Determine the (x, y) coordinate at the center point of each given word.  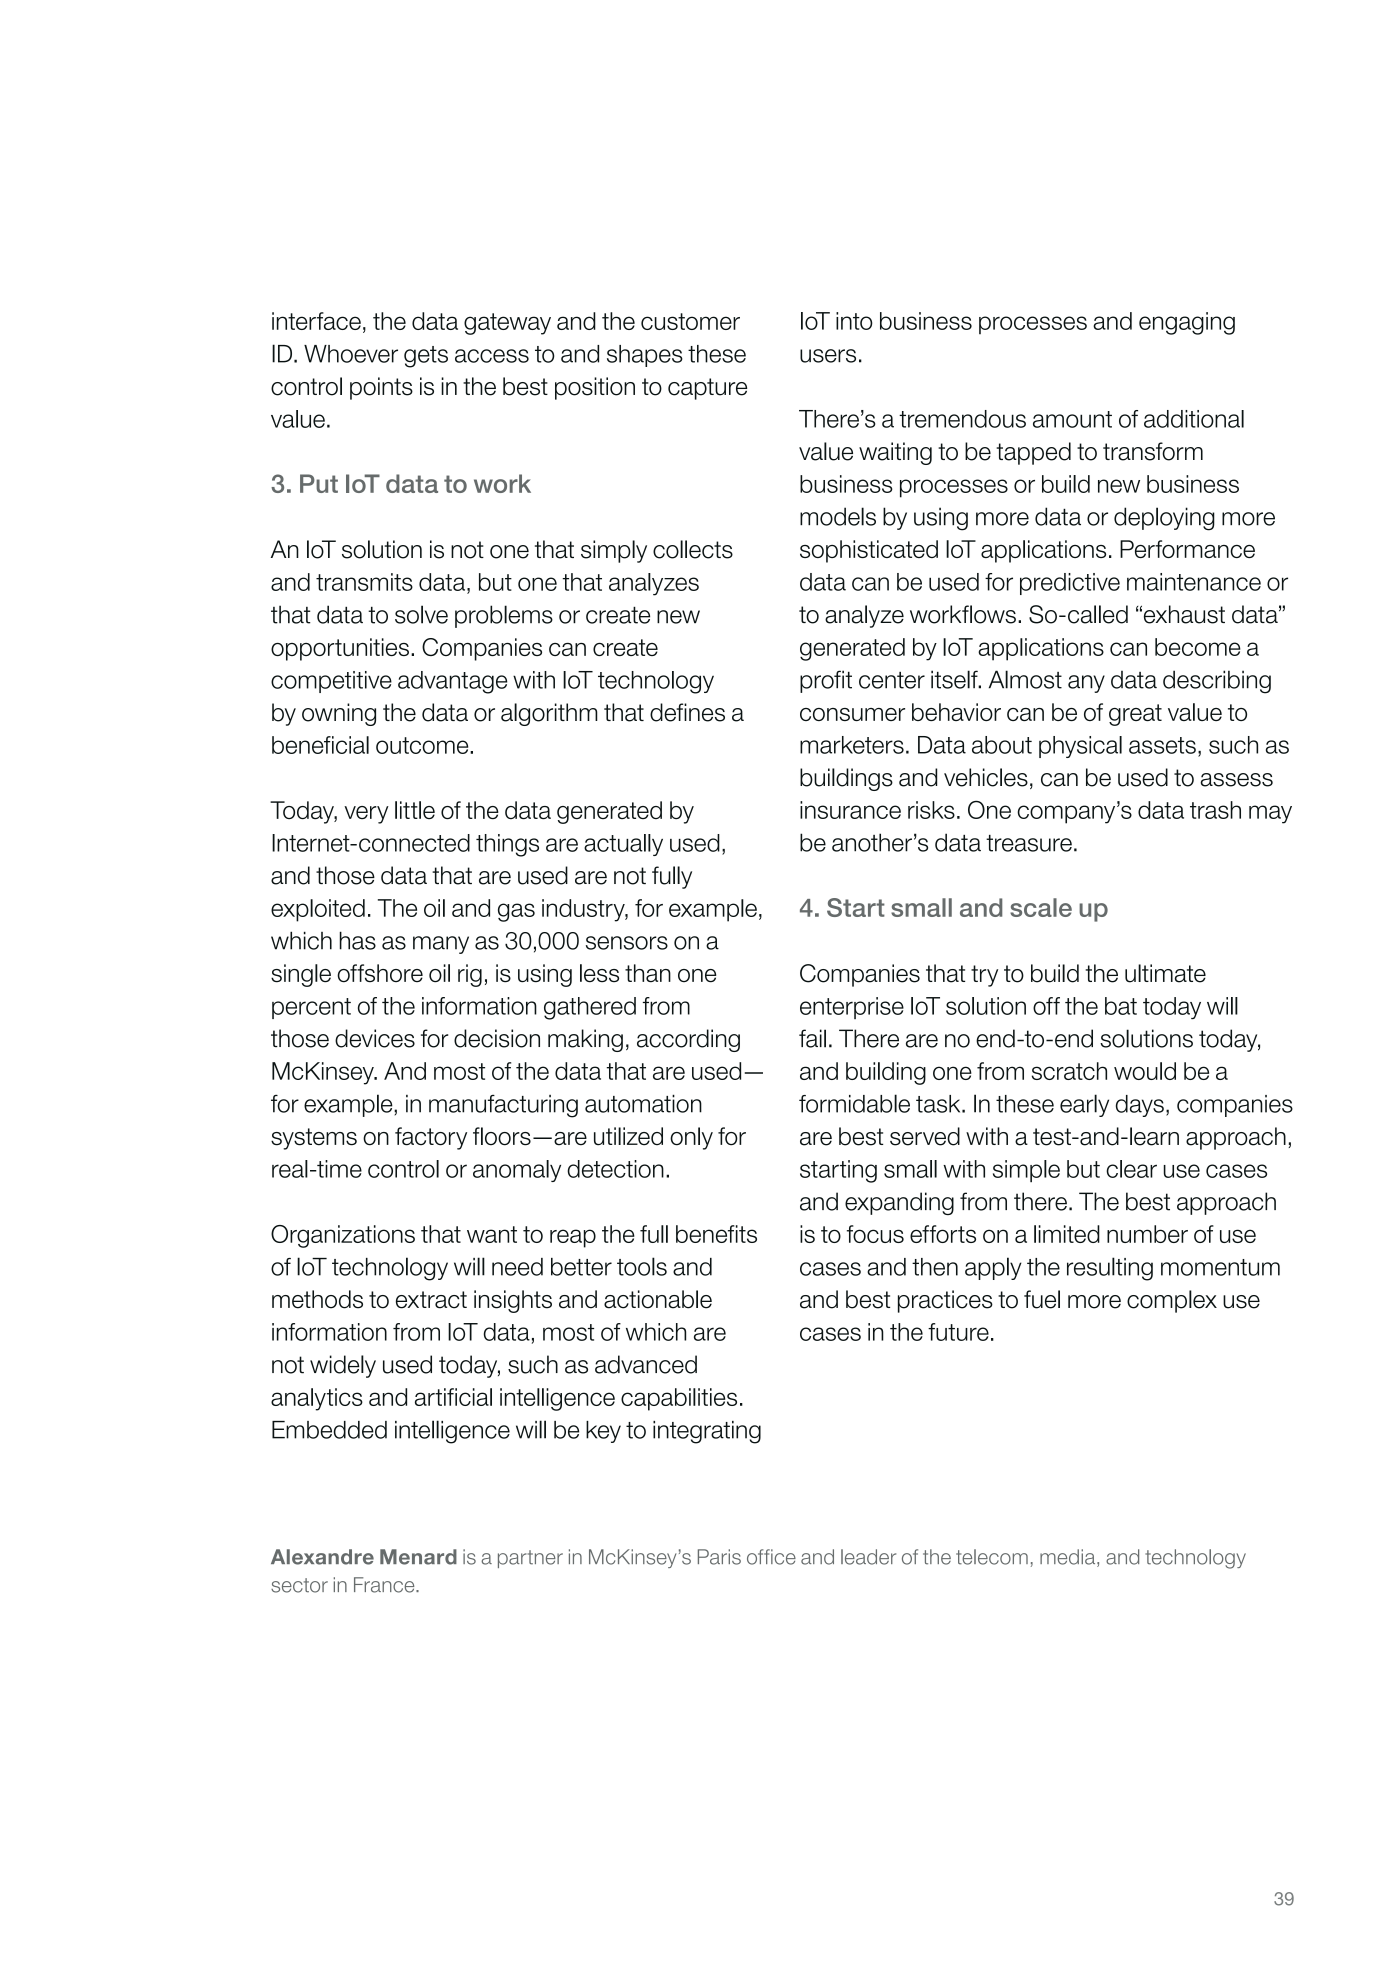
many (441, 945)
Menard (418, 1557)
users (828, 356)
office (771, 1557)
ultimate (1165, 973)
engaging (1187, 323)
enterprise (852, 1008)
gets (426, 357)
